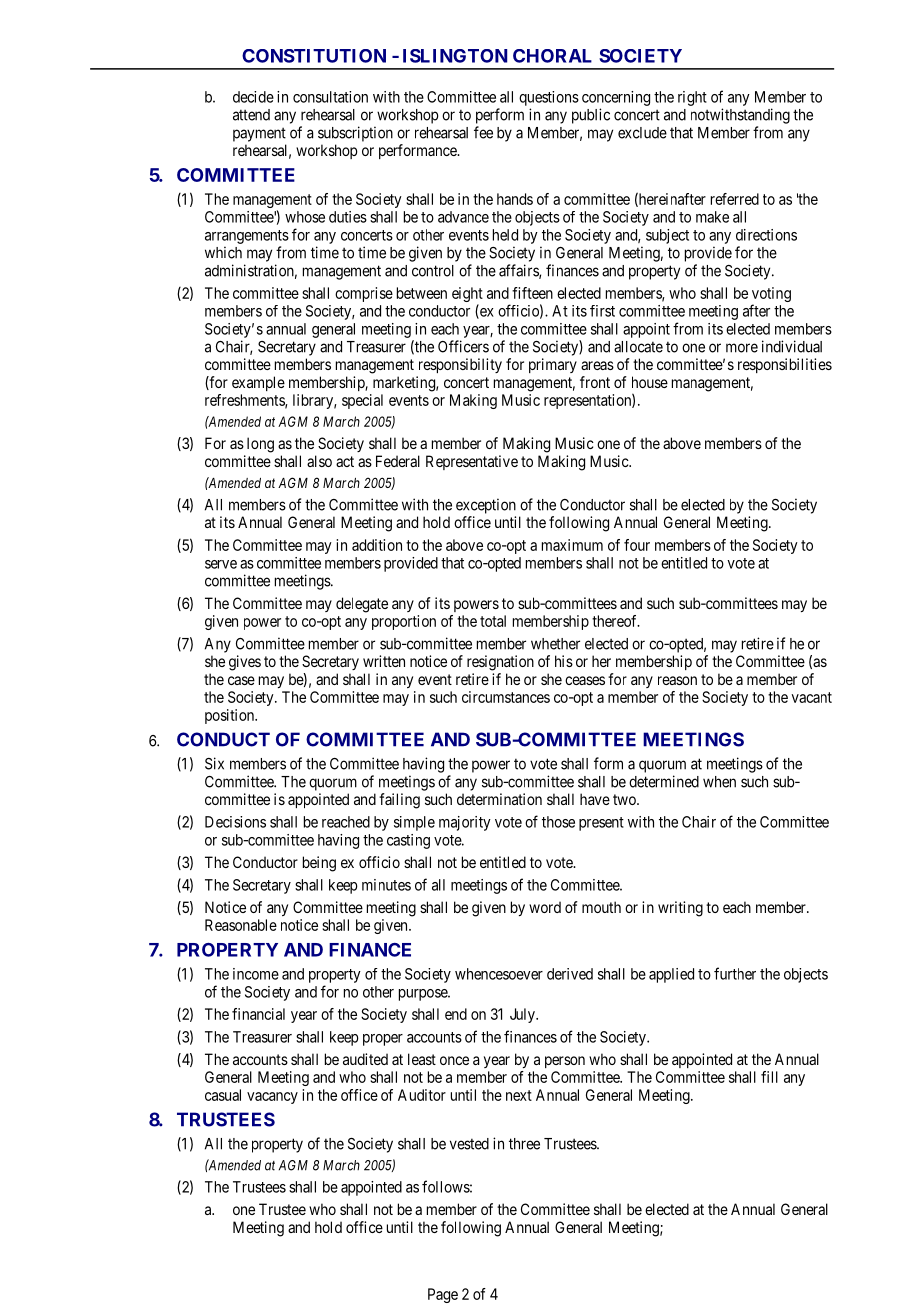 The height and width of the screenshot is (1308, 924). Describe the element at coordinates (637, 545) in the screenshot. I see `four` at that location.
